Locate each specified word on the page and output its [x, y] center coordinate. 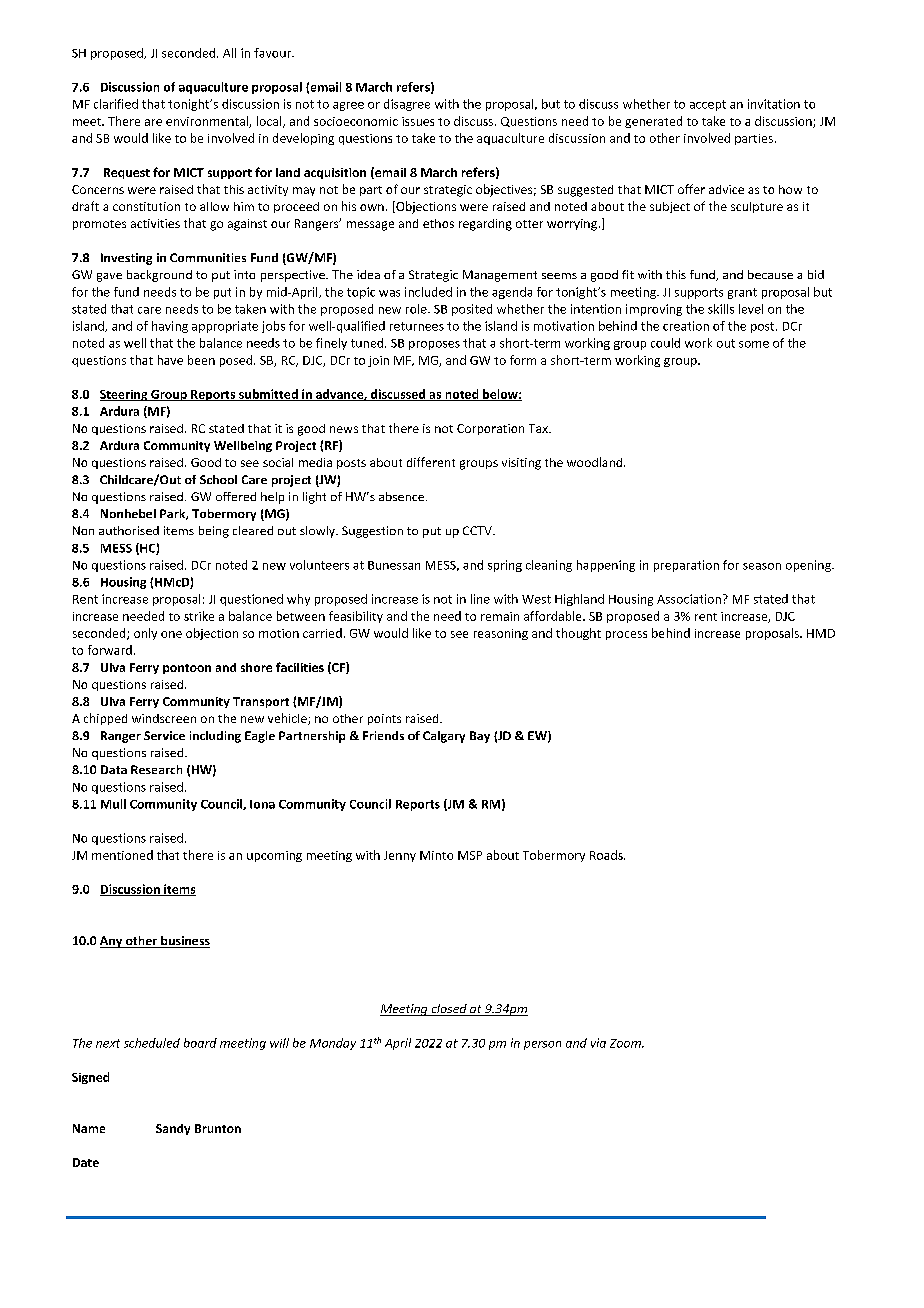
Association [689, 599]
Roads [607, 855]
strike [199, 616]
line [480, 599]
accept [708, 105]
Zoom [626, 1043]
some [754, 344]
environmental [208, 122]
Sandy [173, 1129]
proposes [434, 345]
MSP [470, 855]
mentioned [122, 855]
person [542, 1045]
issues [418, 121]
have [170, 360]
